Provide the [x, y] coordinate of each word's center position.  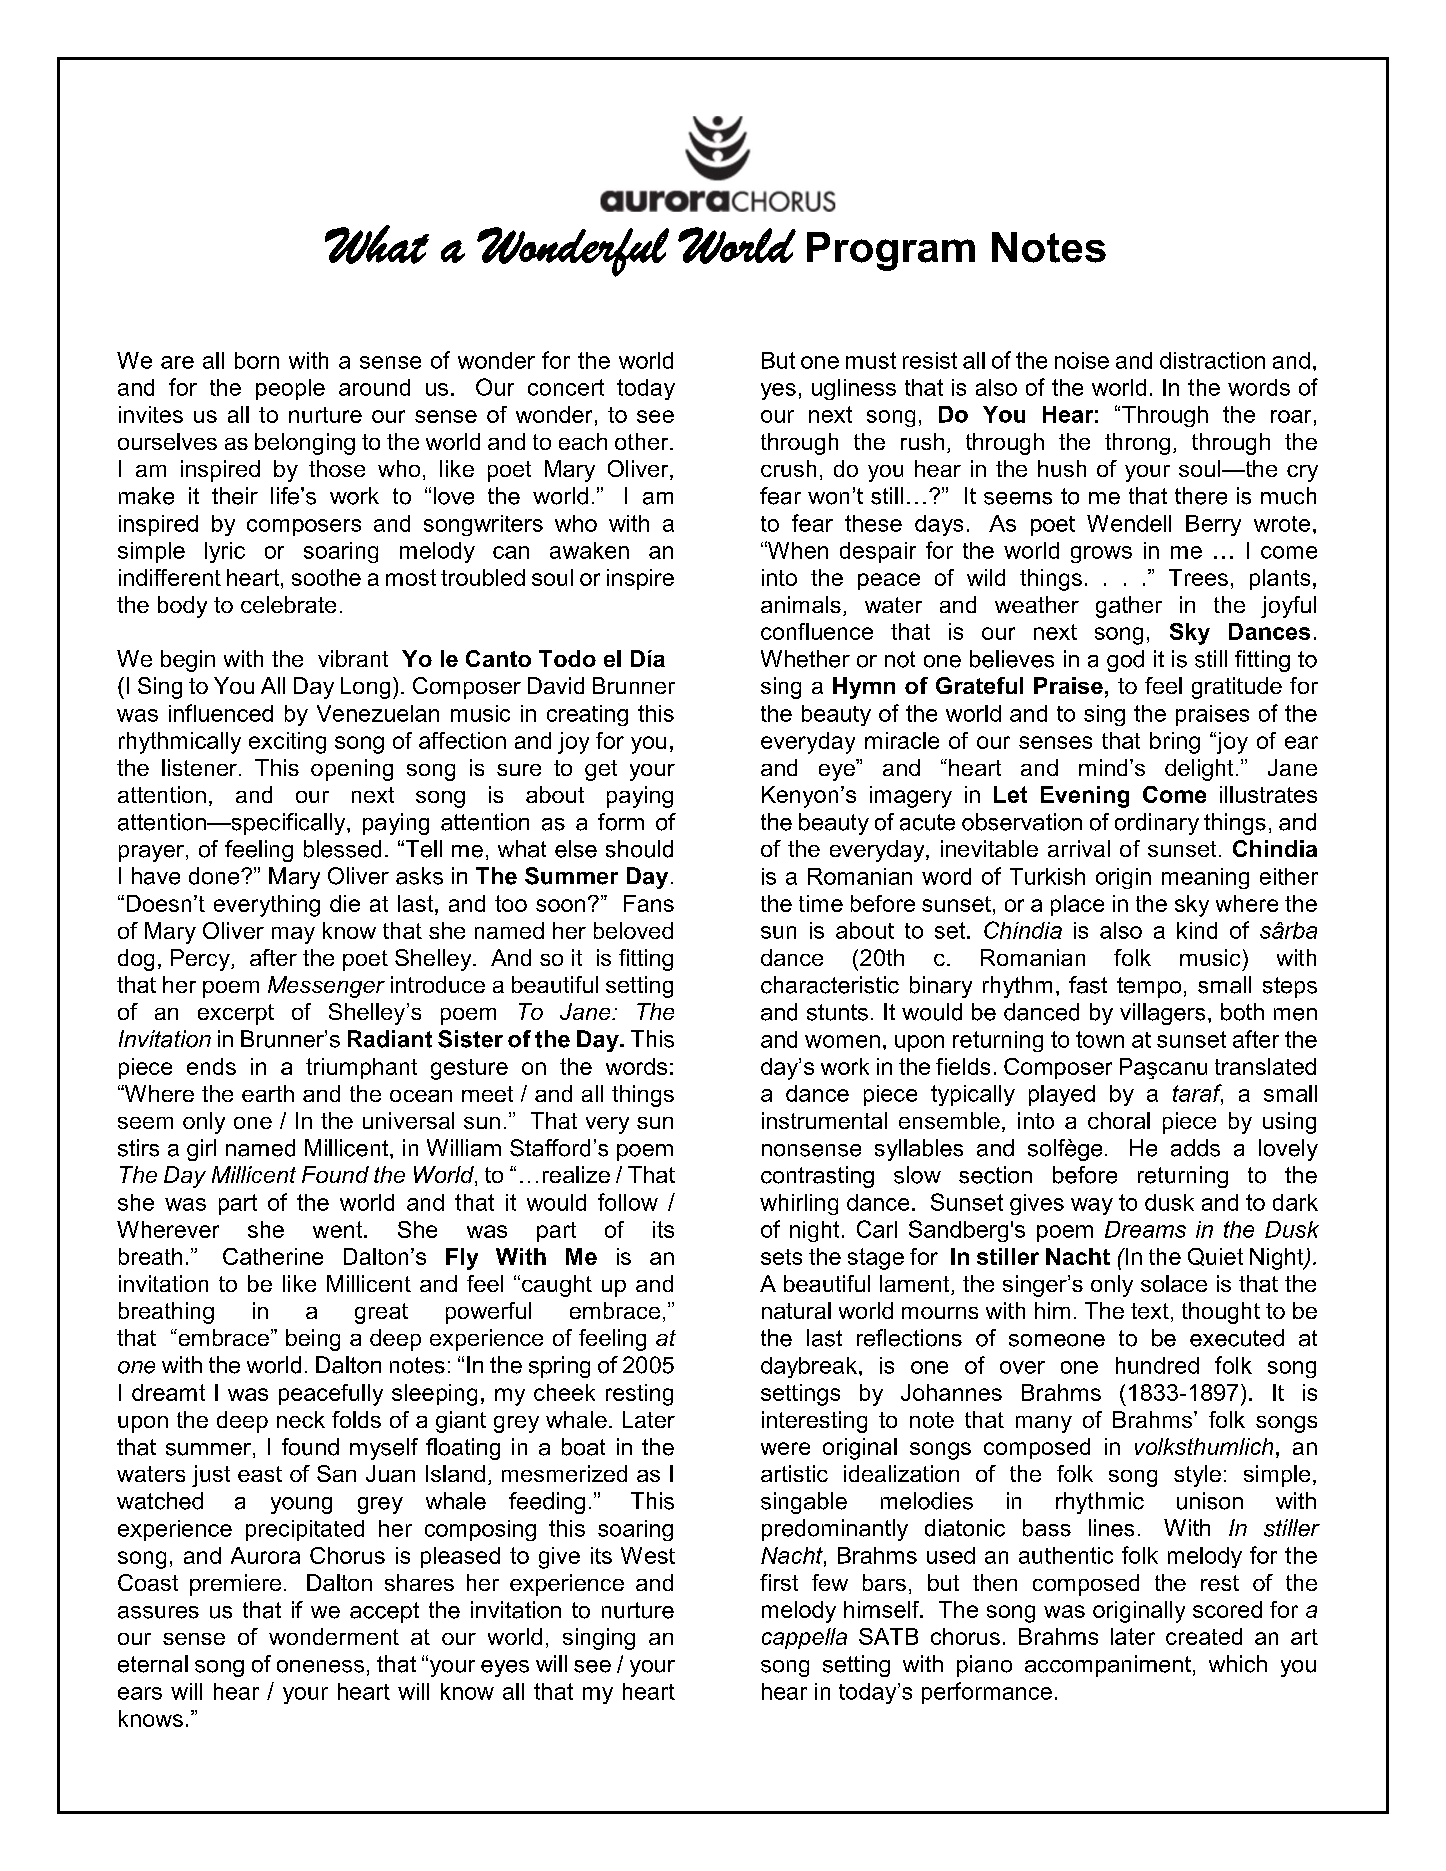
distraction [1212, 360]
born [257, 360]
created [1204, 1636]
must [871, 360]
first [779, 1582]
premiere [235, 1585]
